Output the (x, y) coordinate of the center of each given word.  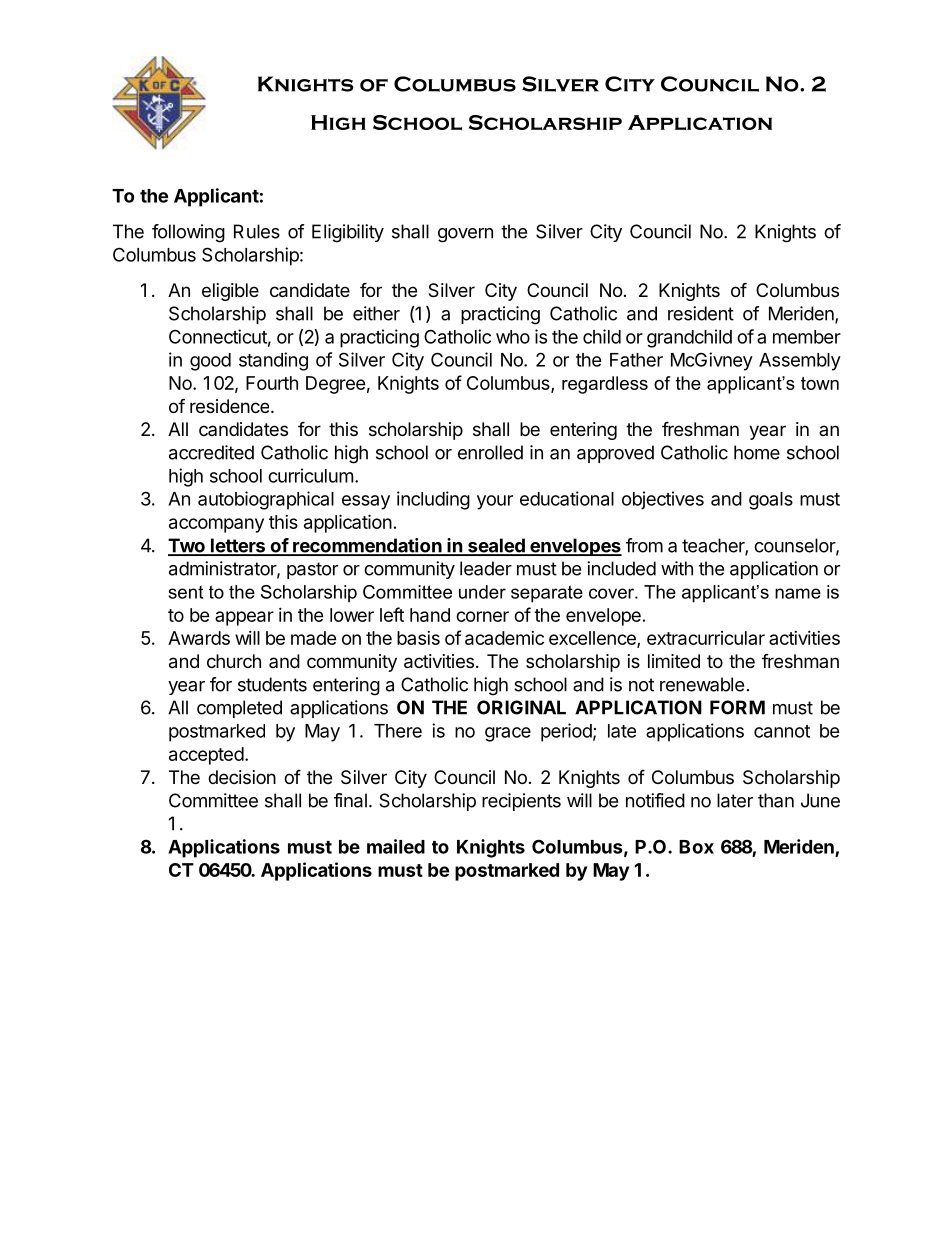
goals (771, 501)
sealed (496, 546)
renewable (702, 684)
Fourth (272, 383)
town (820, 383)
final (350, 800)
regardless (605, 385)
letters (238, 546)
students (272, 684)
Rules (257, 231)
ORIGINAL (521, 707)
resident (701, 313)
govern (465, 235)
